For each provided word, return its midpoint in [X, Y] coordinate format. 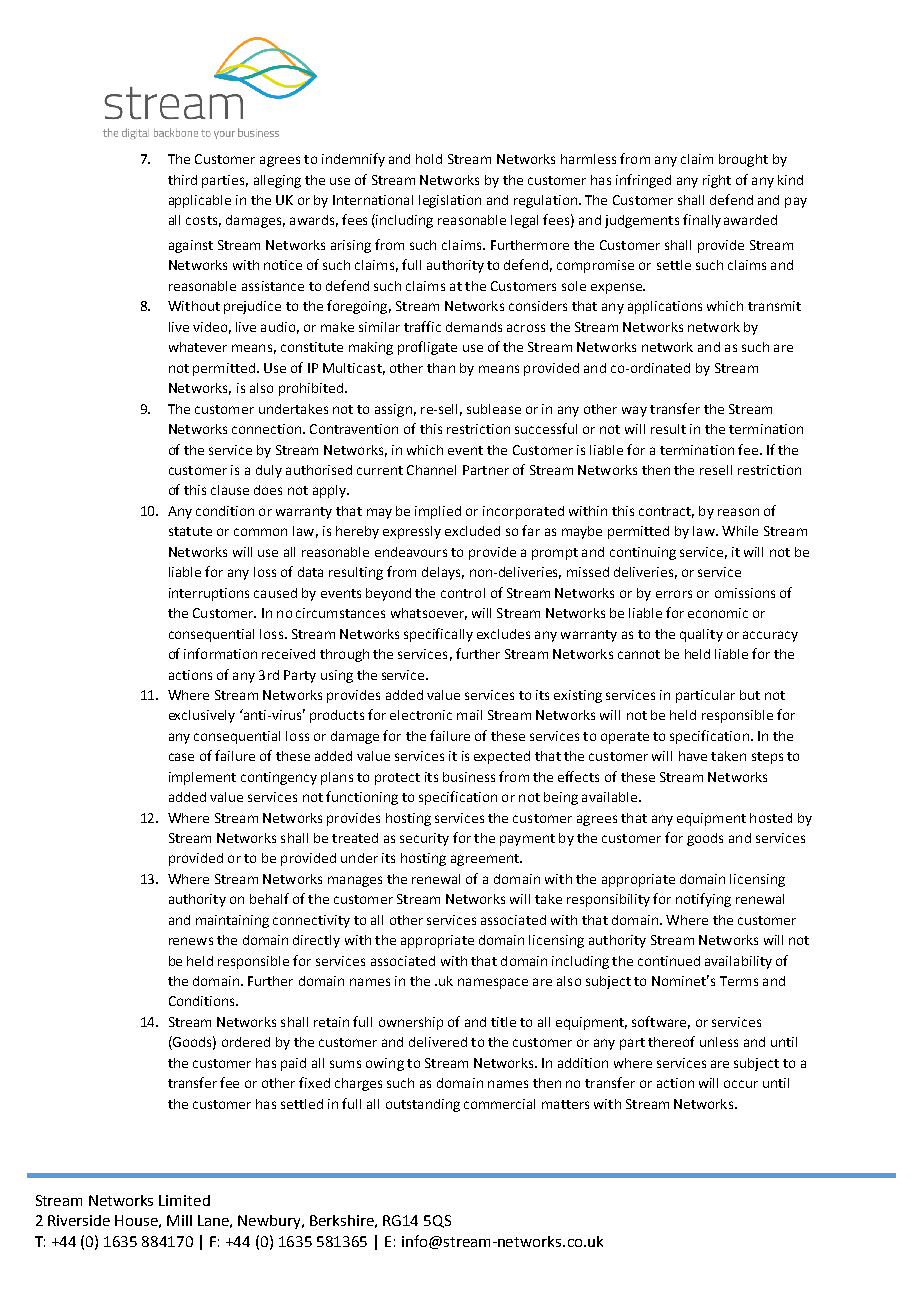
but [750, 695]
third [182, 180]
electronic [421, 715]
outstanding [423, 1105]
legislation [450, 201]
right [717, 181]
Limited [184, 1200]
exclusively [202, 716]
